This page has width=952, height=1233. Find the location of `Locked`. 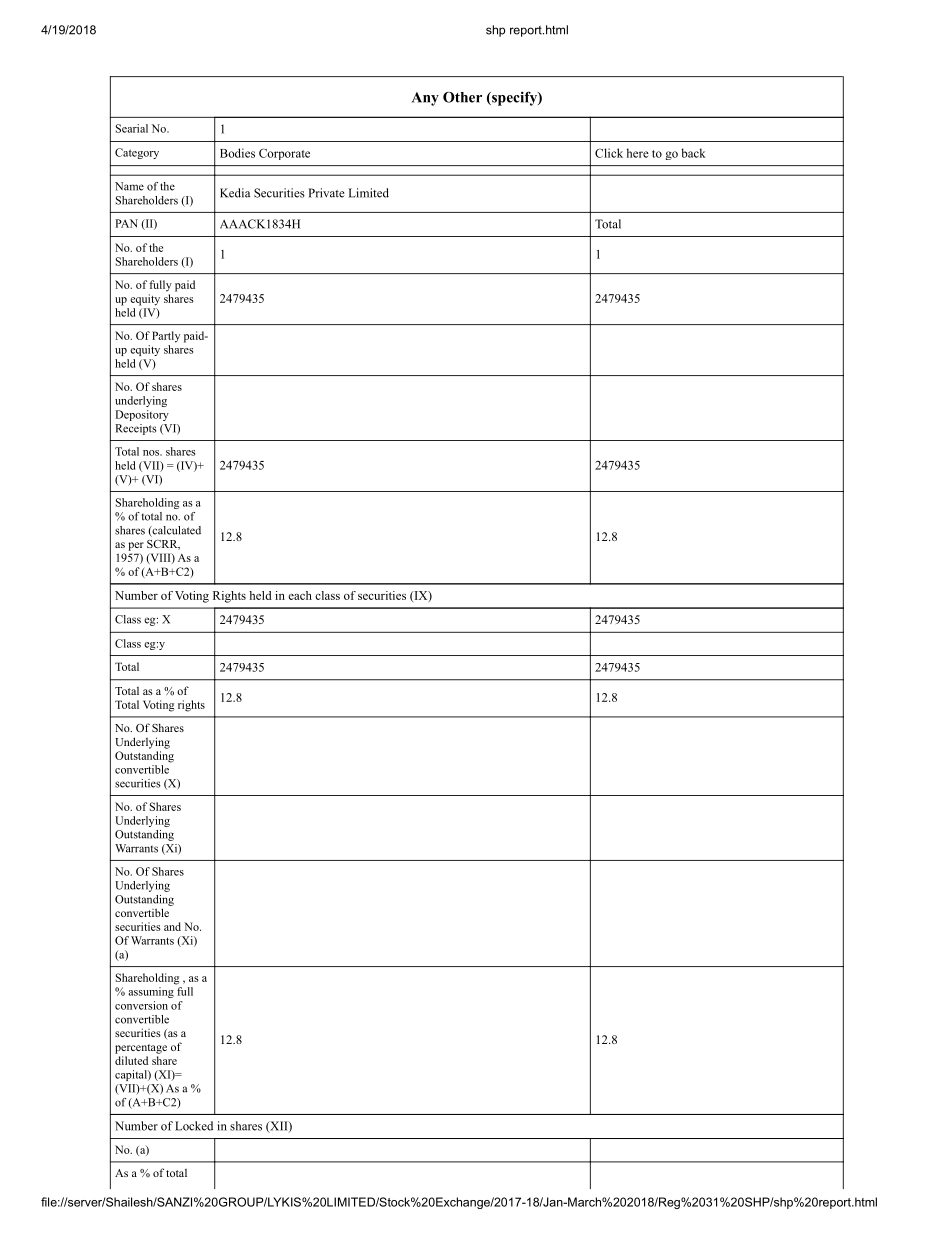

Locked is located at coordinates (194, 1126).
